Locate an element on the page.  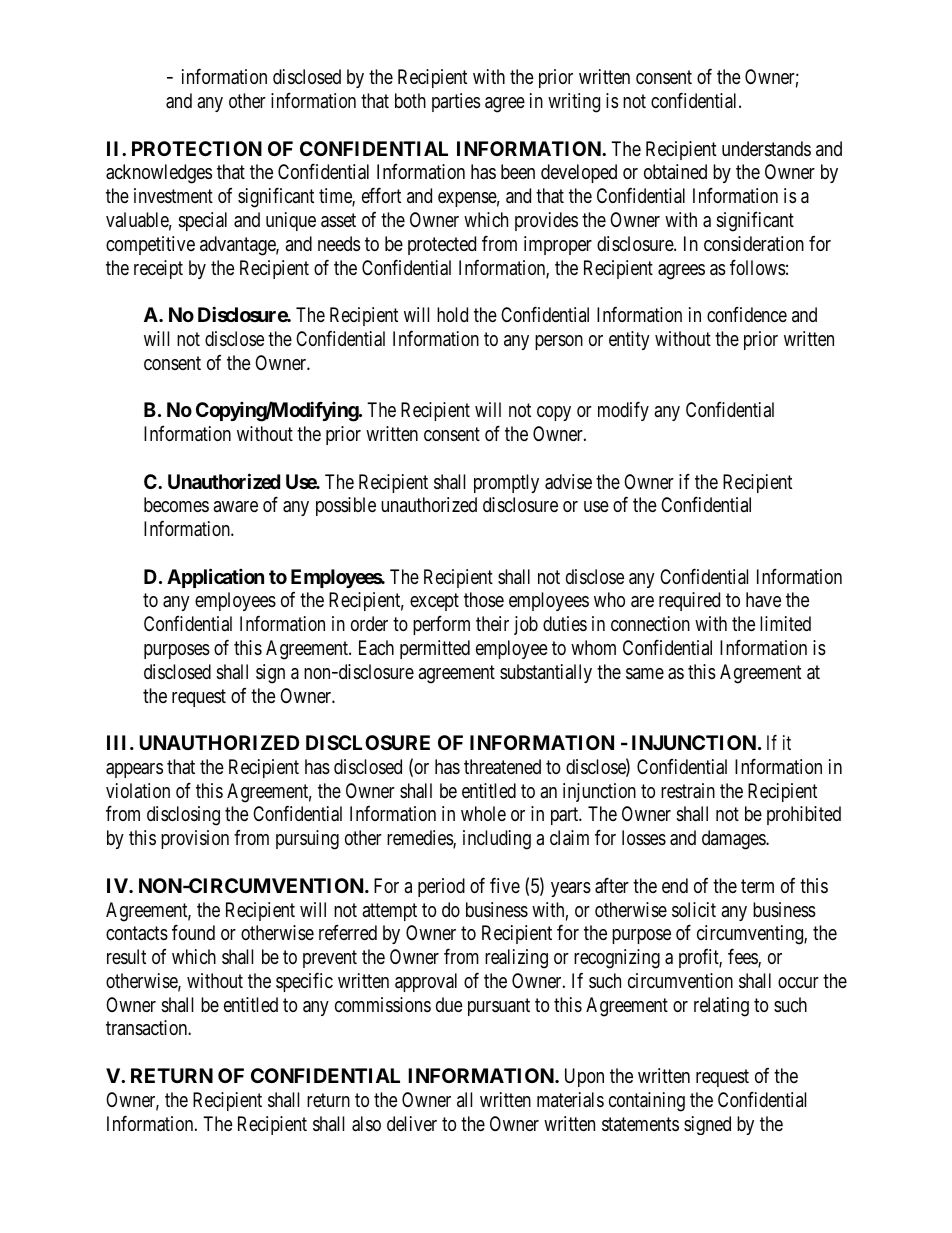
understands is located at coordinates (766, 148).
